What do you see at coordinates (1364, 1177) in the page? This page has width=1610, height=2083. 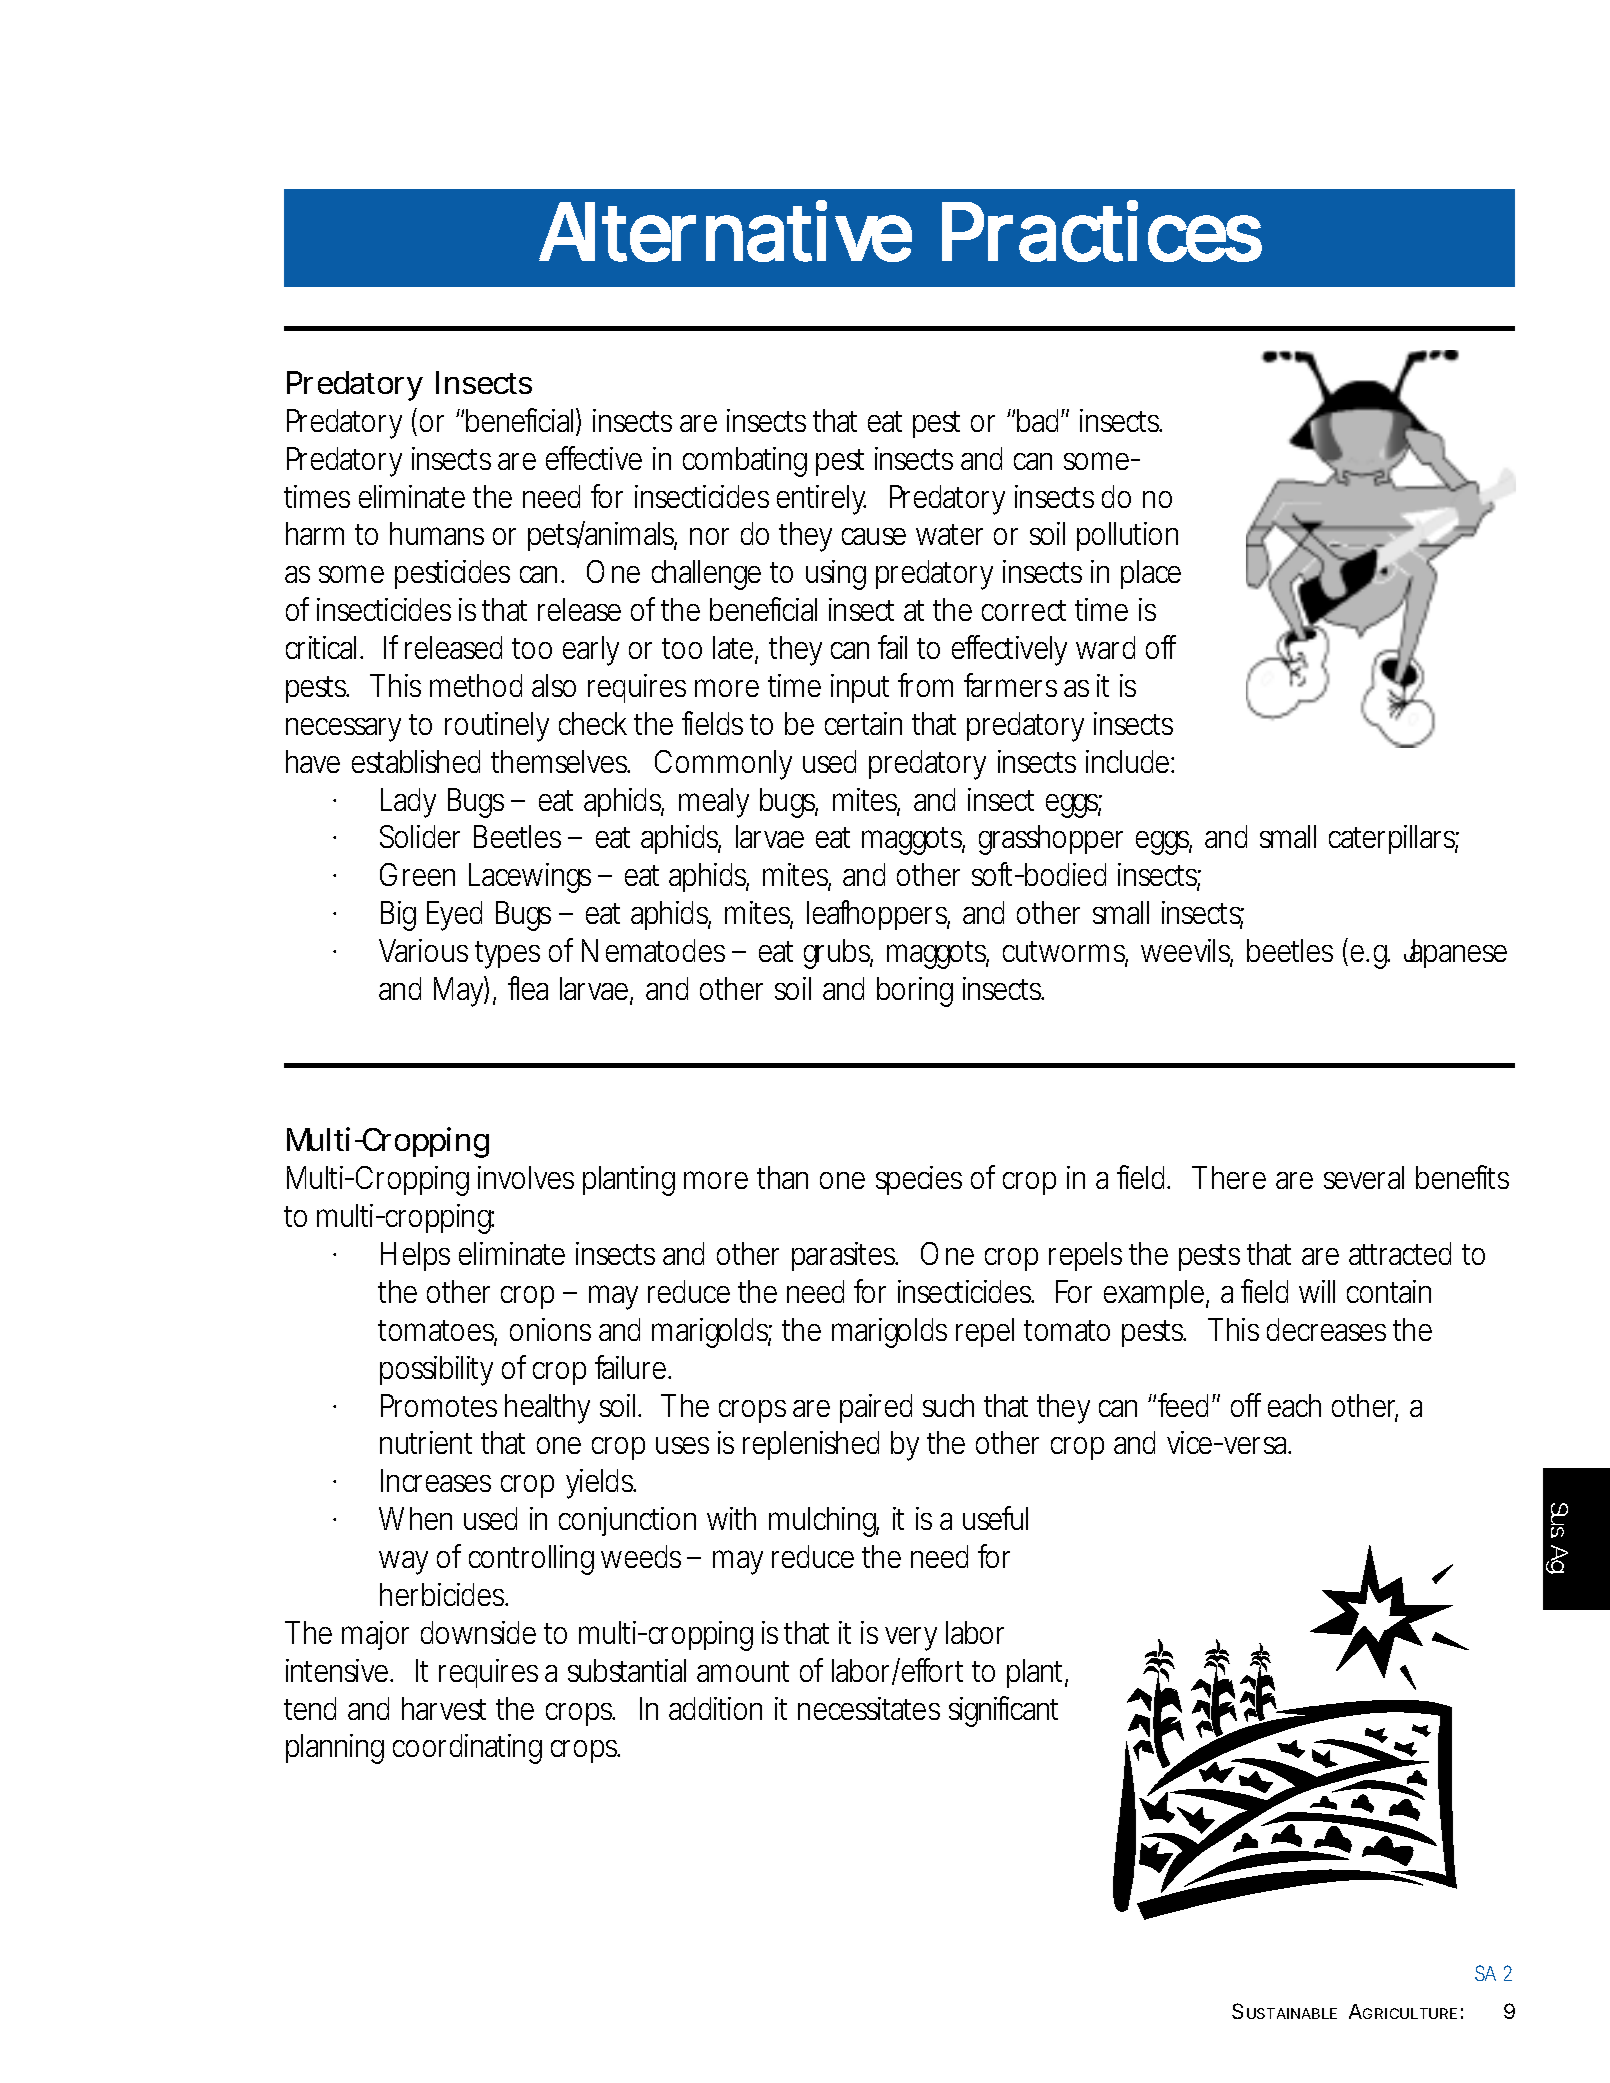 I see `several` at bounding box center [1364, 1177].
